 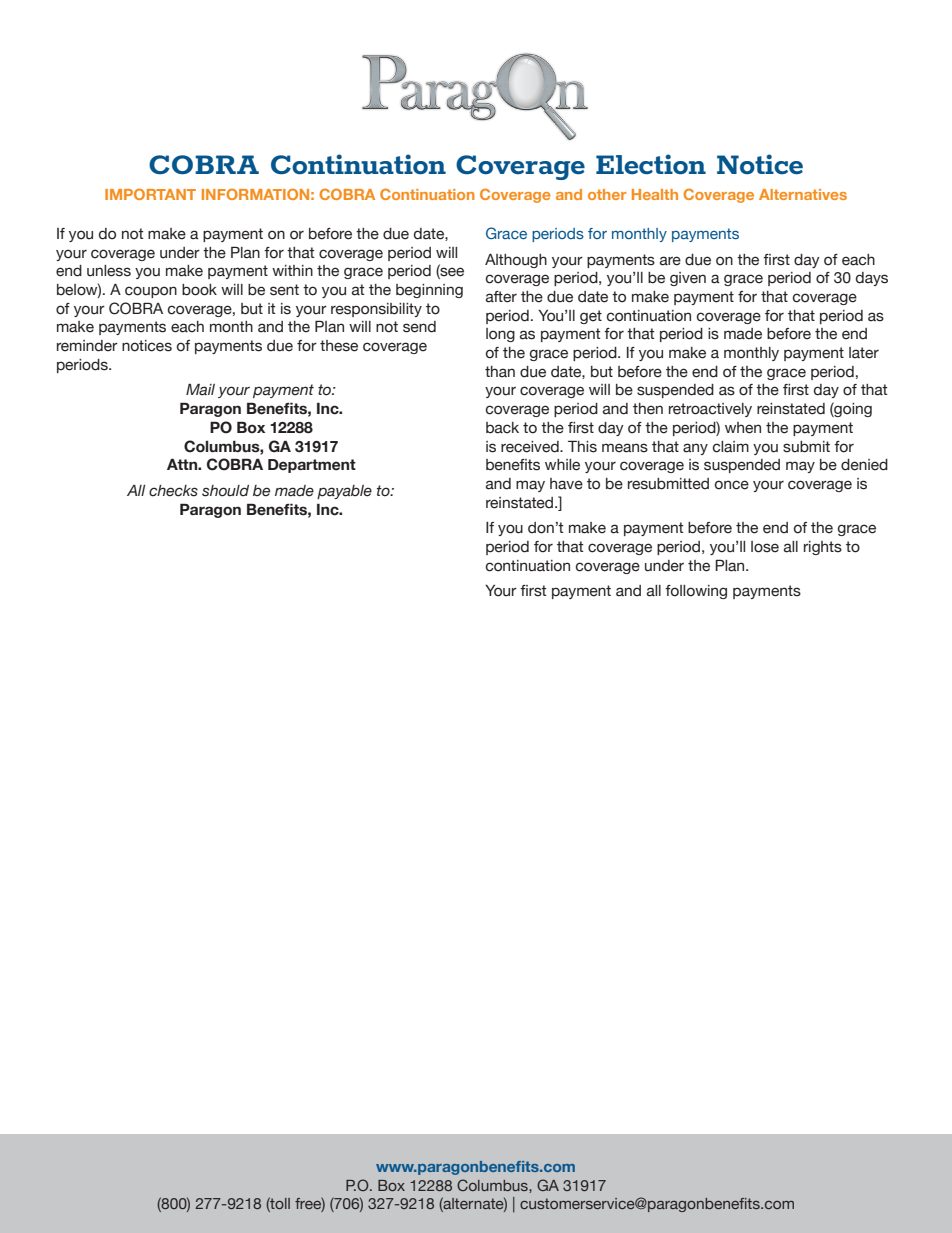 What do you see at coordinates (150, 194) in the page?
I see `IMPORTANT` at bounding box center [150, 194].
